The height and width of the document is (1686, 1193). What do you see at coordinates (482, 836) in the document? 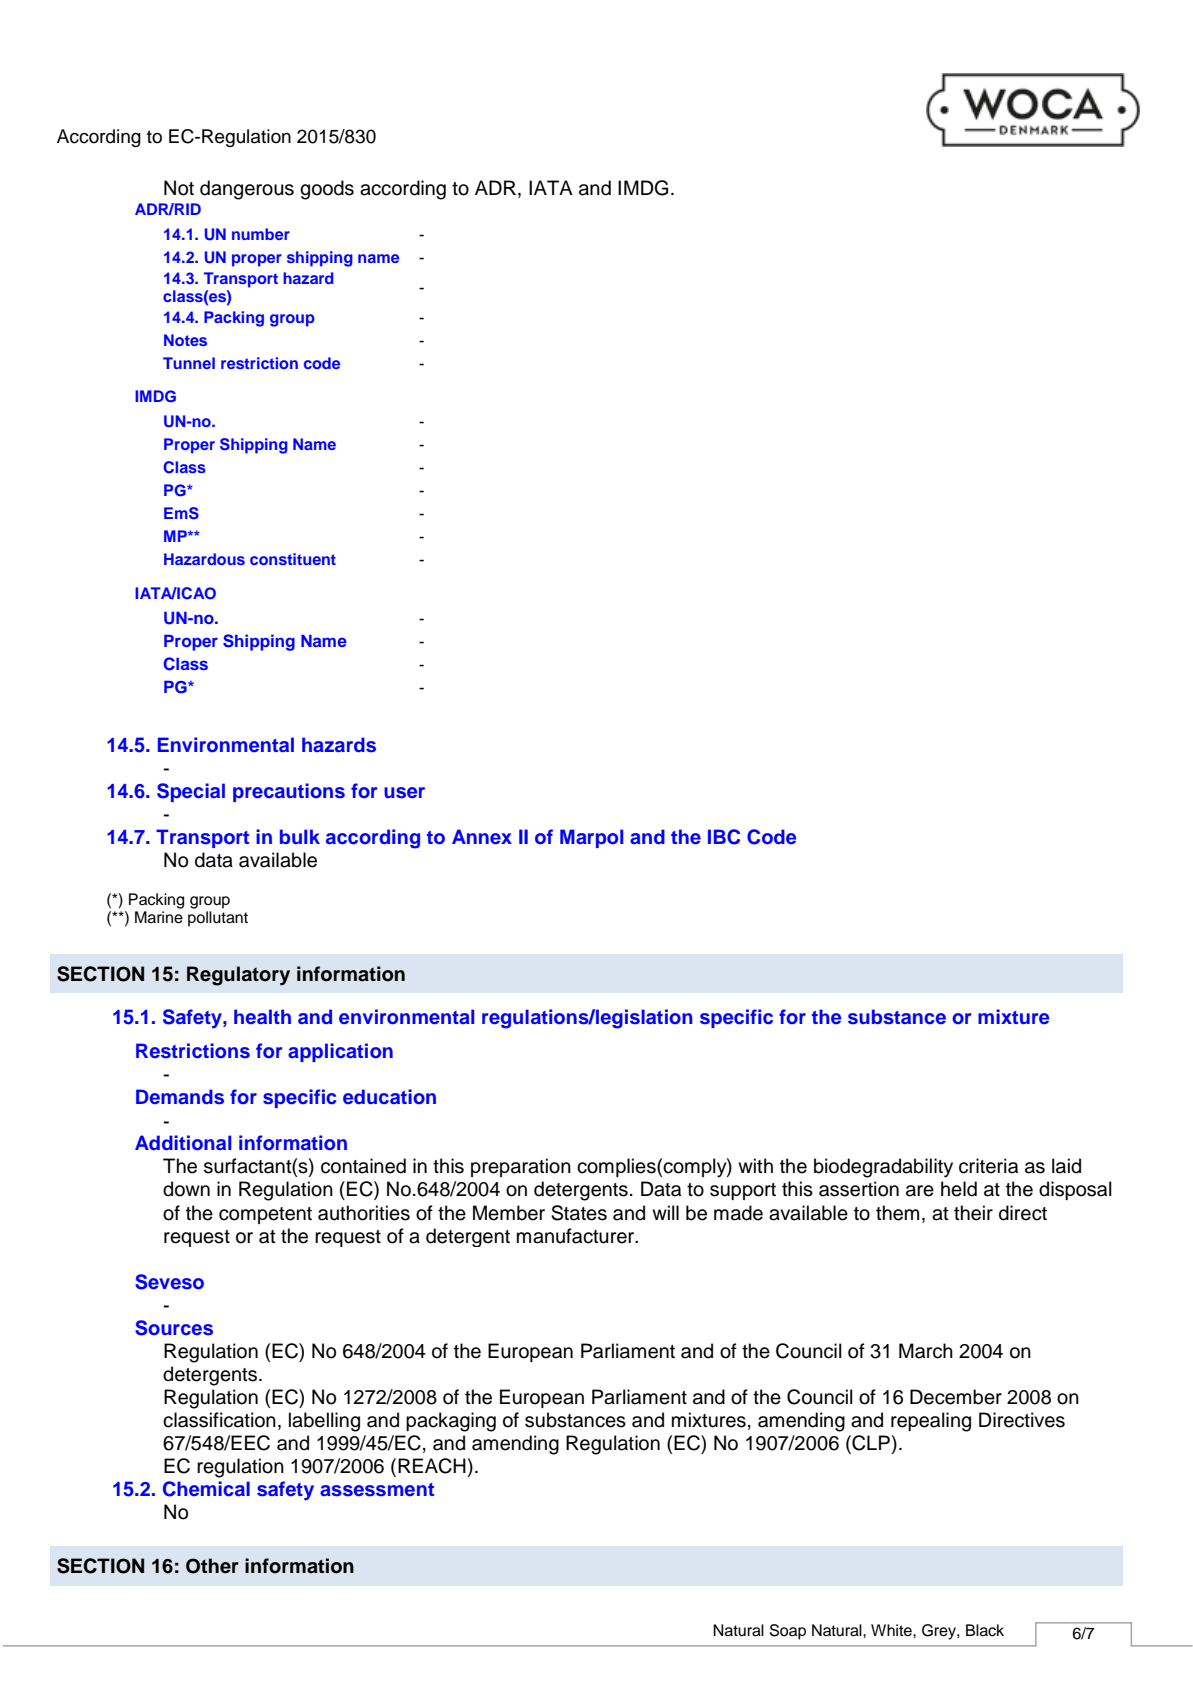
I see `Annex` at bounding box center [482, 836].
